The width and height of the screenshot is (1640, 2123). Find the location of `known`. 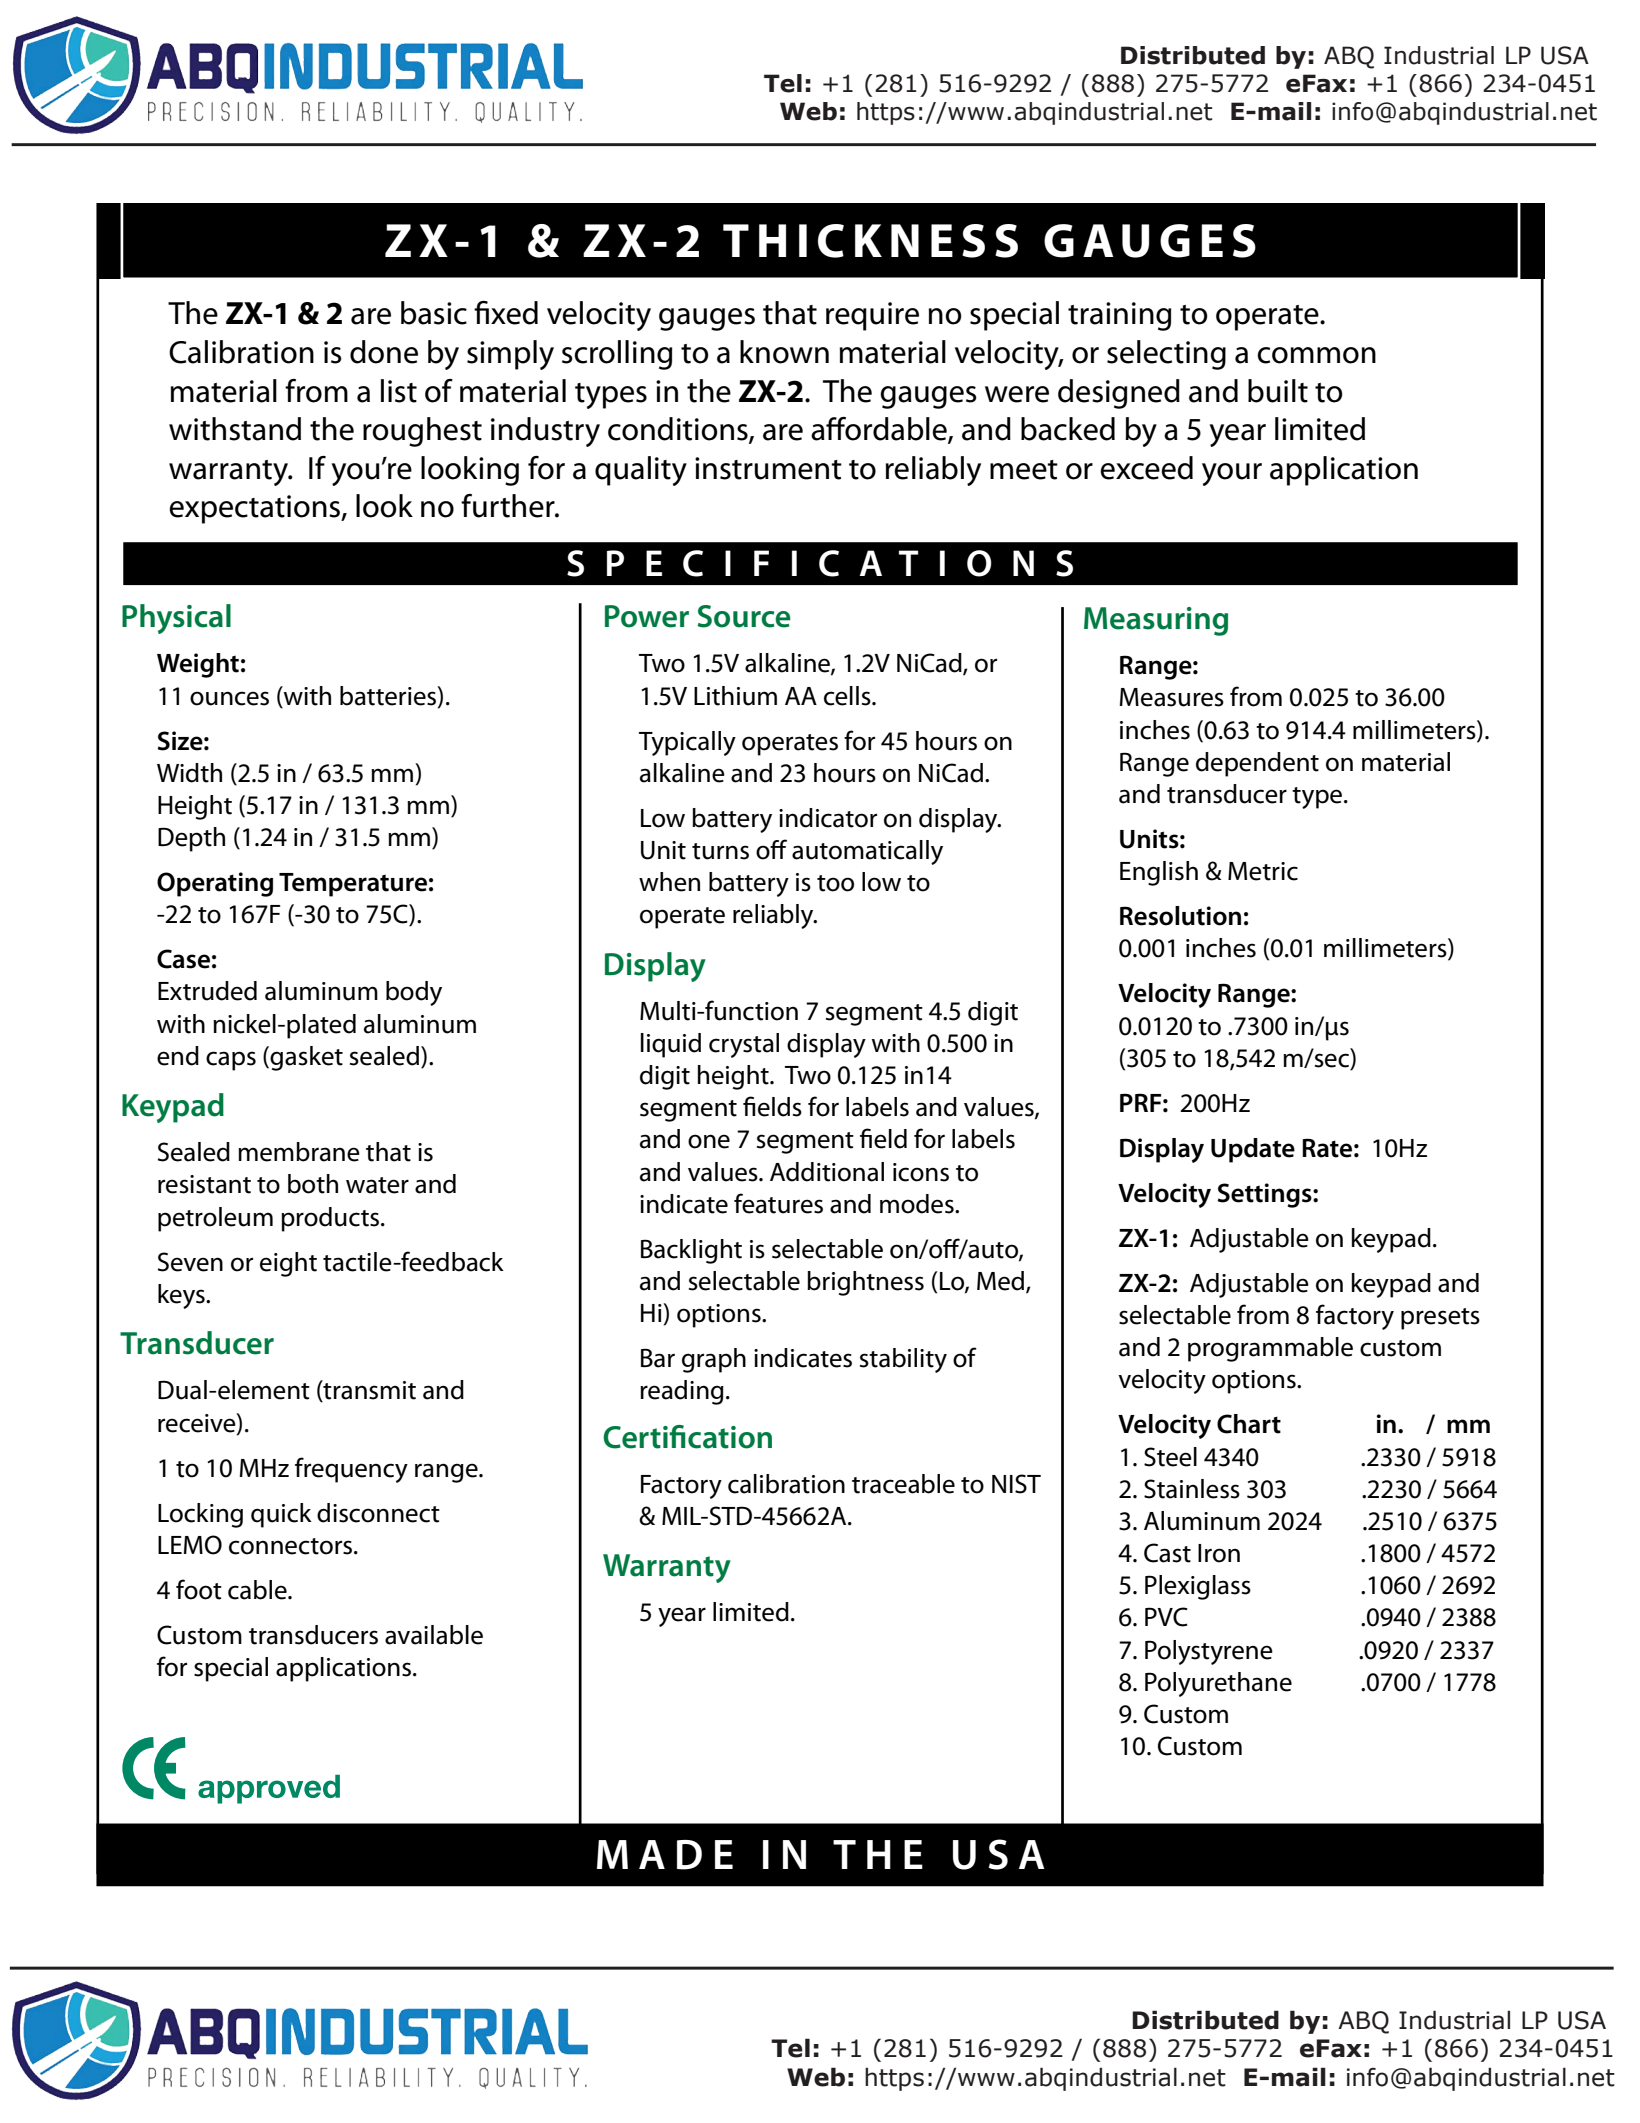

known is located at coordinates (784, 352).
